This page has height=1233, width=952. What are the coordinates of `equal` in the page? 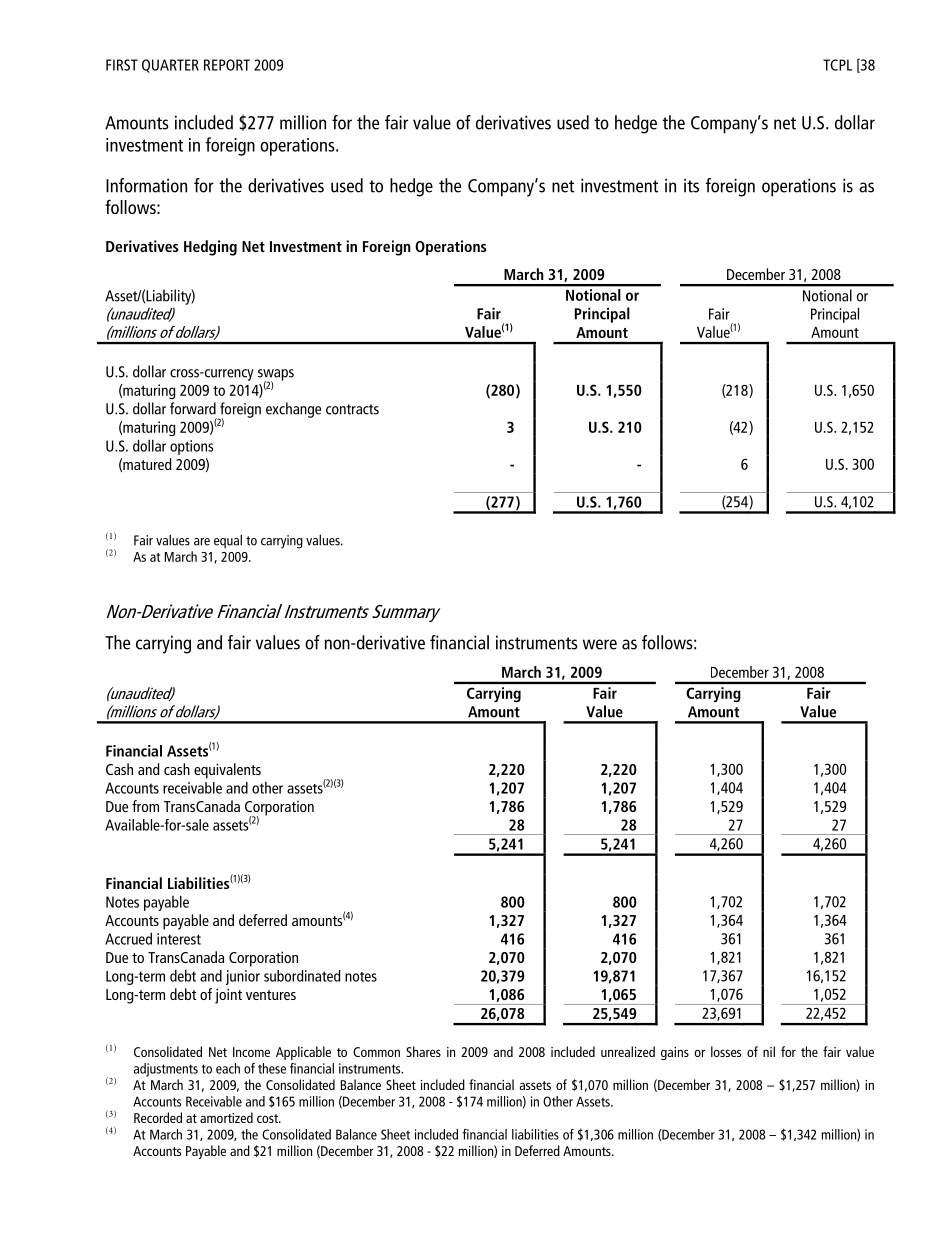 It's located at (228, 541).
